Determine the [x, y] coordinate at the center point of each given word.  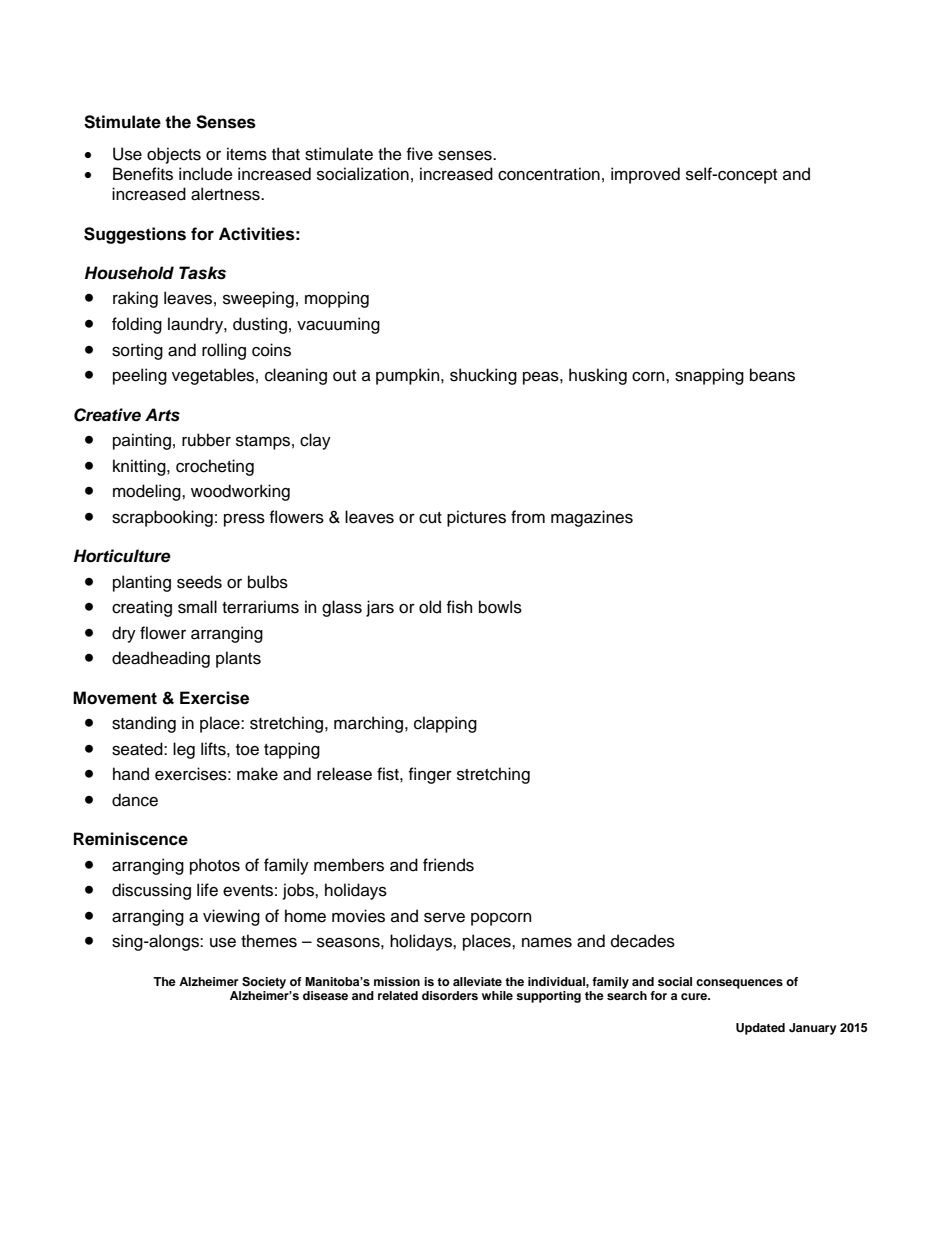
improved [645, 175]
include [206, 174]
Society [264, 983]
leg [184, 750]
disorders [450, 995]
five [420, 154]
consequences [739, 984]
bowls [500, 607]
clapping [445, 724]
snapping [709, 376]
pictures [476, 518]
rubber [206, 440]
